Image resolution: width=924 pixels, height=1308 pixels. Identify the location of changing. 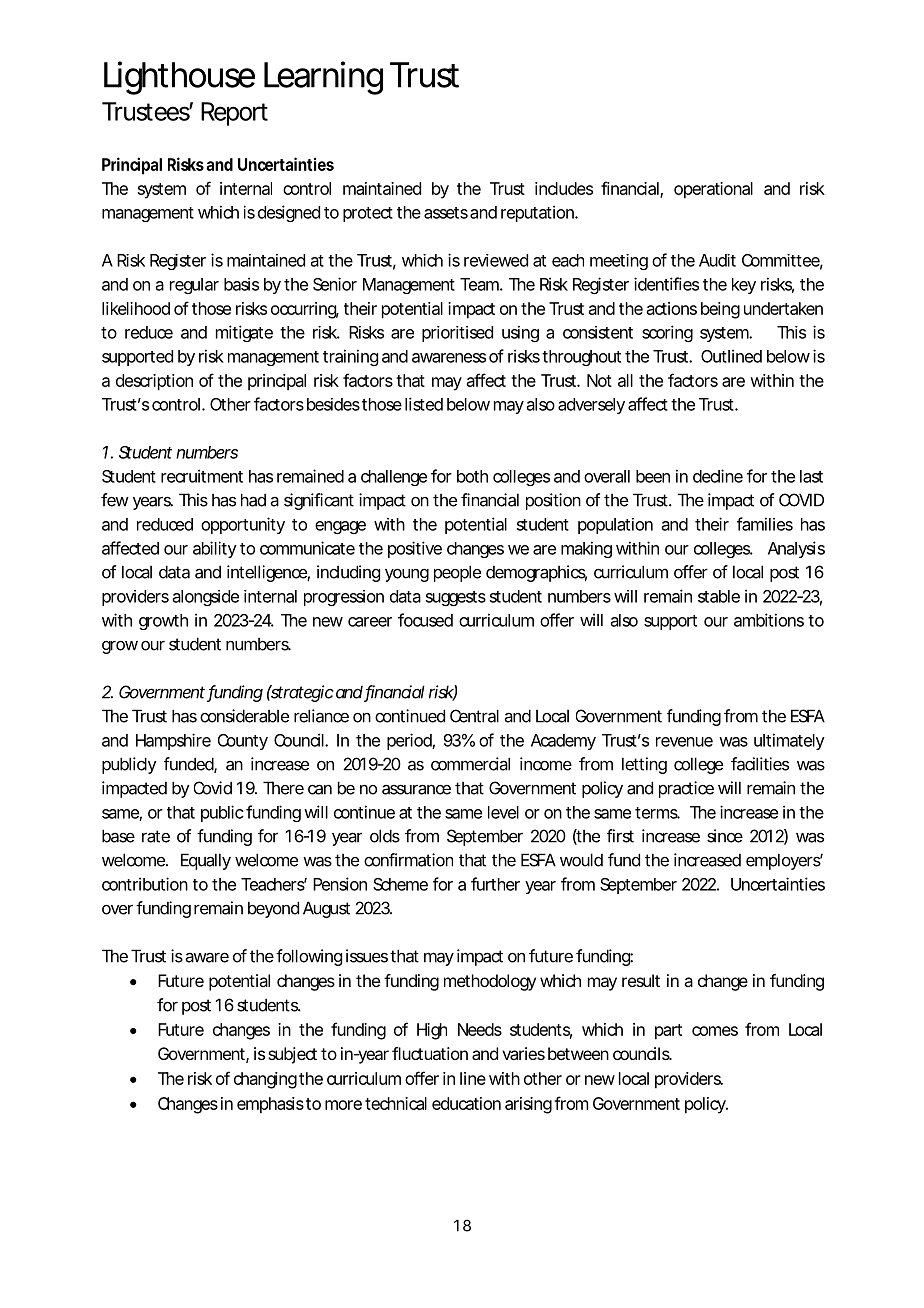
(267, 1080).
